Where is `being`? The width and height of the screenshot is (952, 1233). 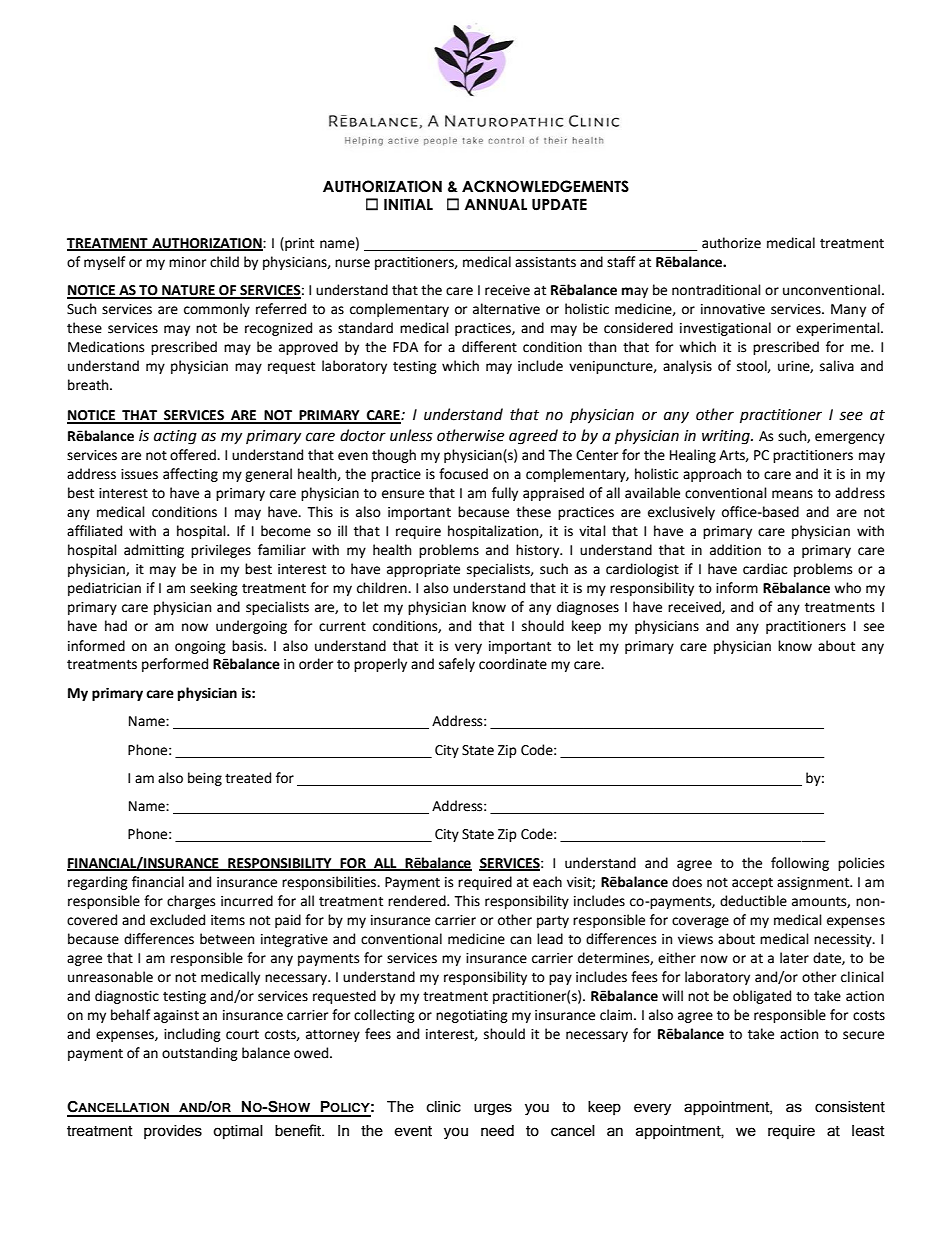
being is located at coordinates (205, 779).
